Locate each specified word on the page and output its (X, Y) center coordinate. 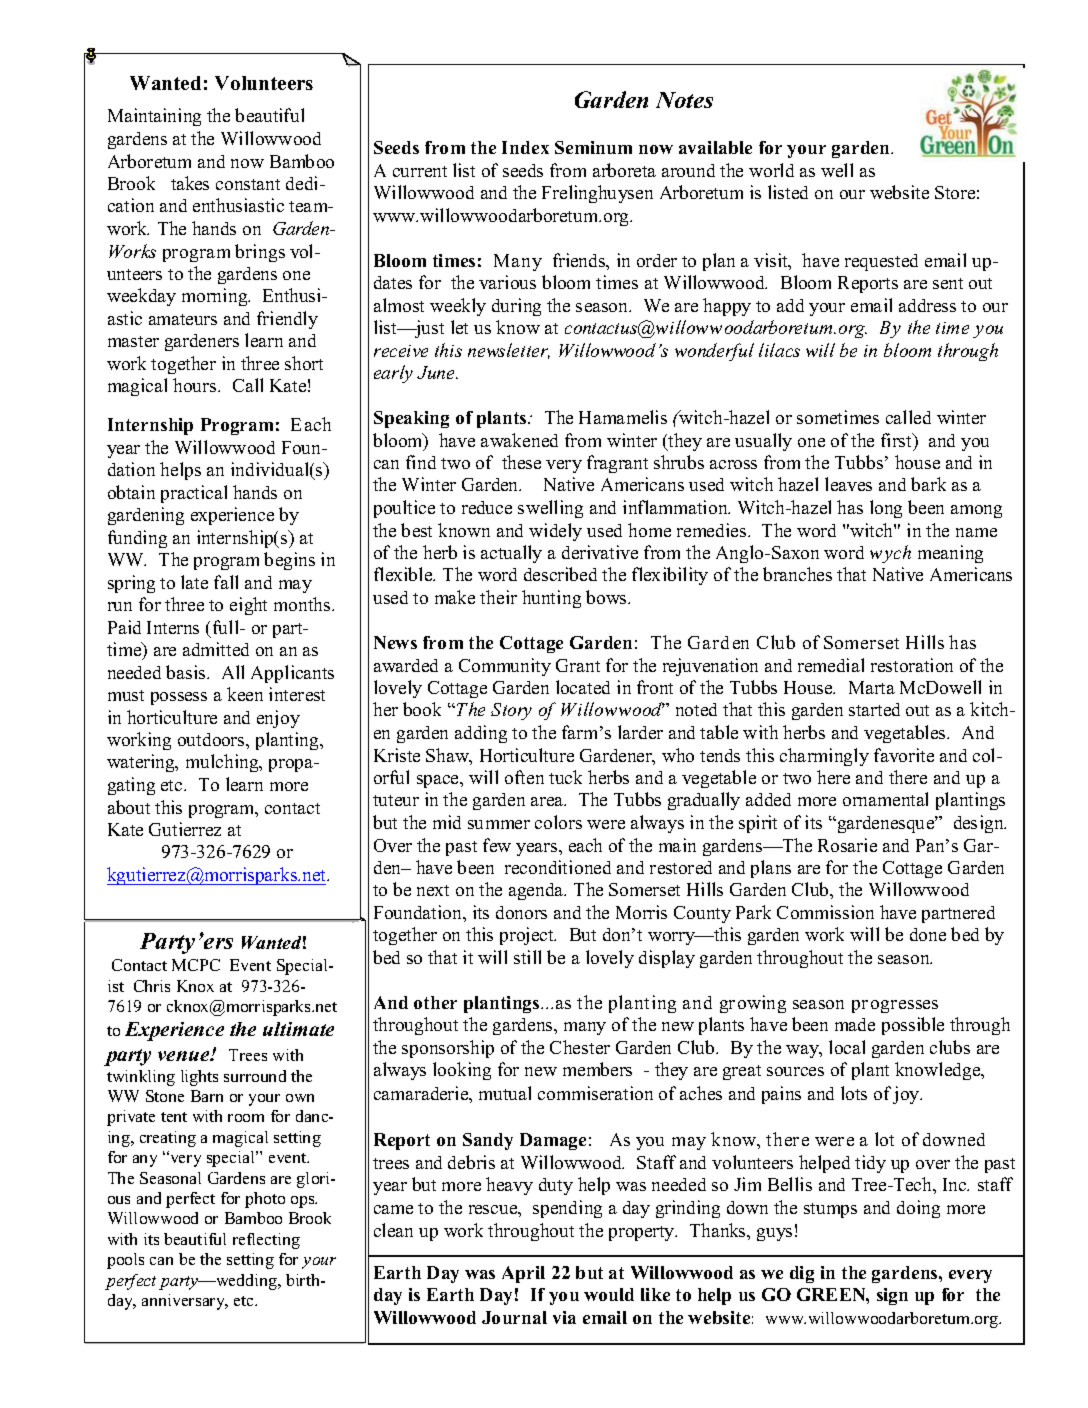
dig (802, 1274)
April (523, 1274)
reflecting (266, 1241)
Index (525, 147)
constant (248, 184)
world (771, 170)
